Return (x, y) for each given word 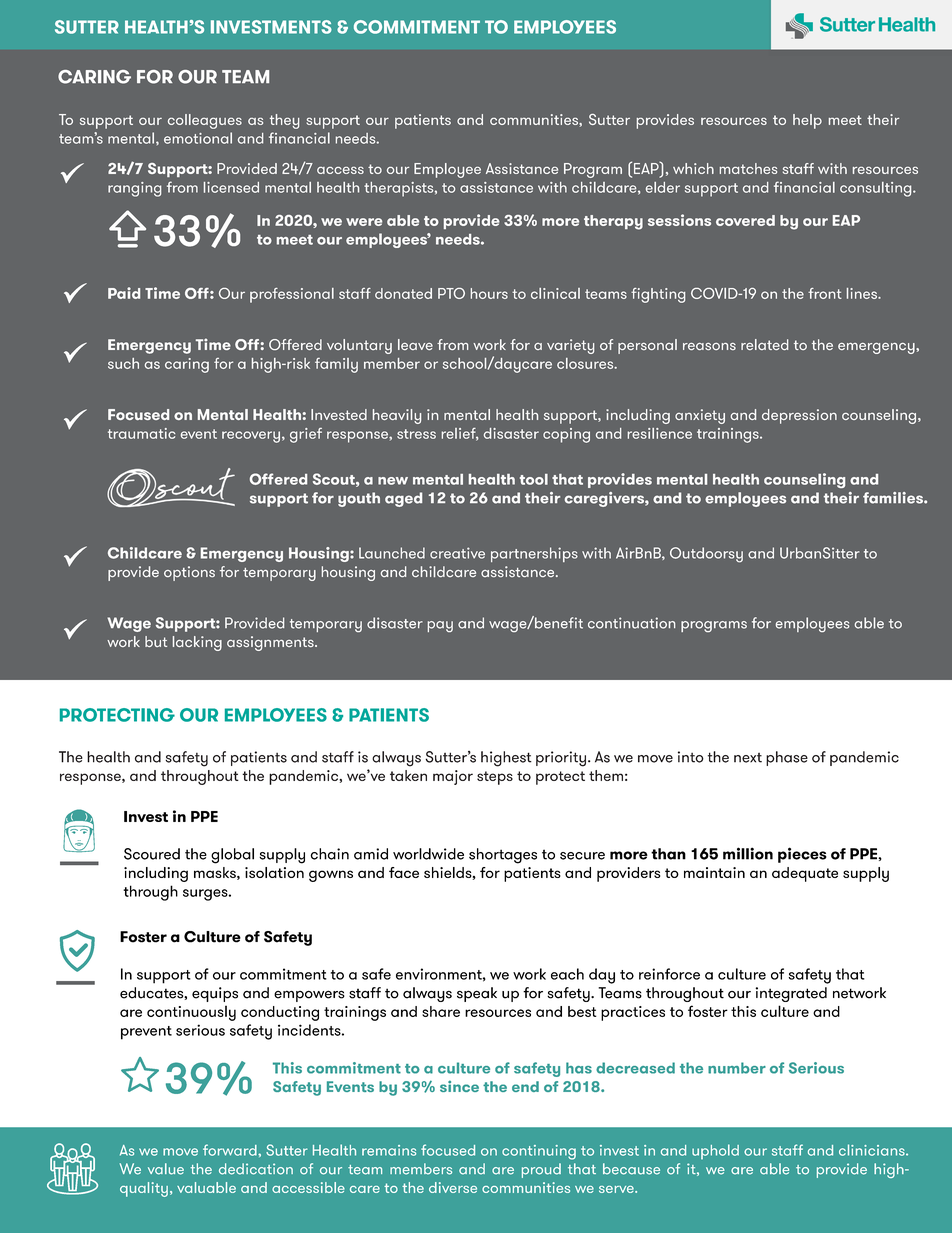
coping (566, 435)
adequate (805, 874)
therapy (613, 222)
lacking (197, 643)
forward (231, 1150)
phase (787, 758)
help (807, 121)
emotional (198, 138)
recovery (251, 437)
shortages (503, 856)
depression (799, 416)
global (232, 856)
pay (440, 626)
